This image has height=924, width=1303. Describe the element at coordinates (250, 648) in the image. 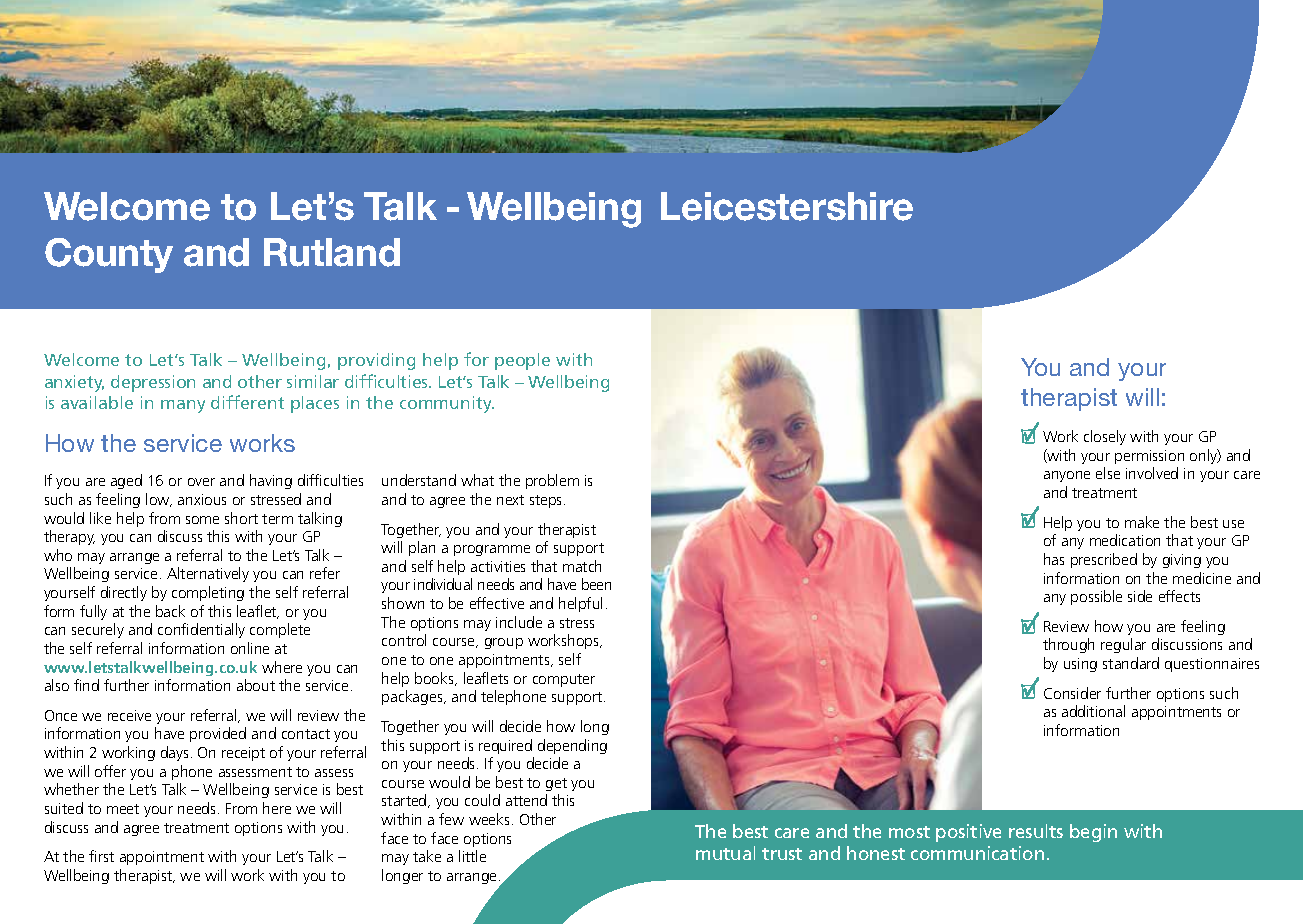

I see `online` at that location.
